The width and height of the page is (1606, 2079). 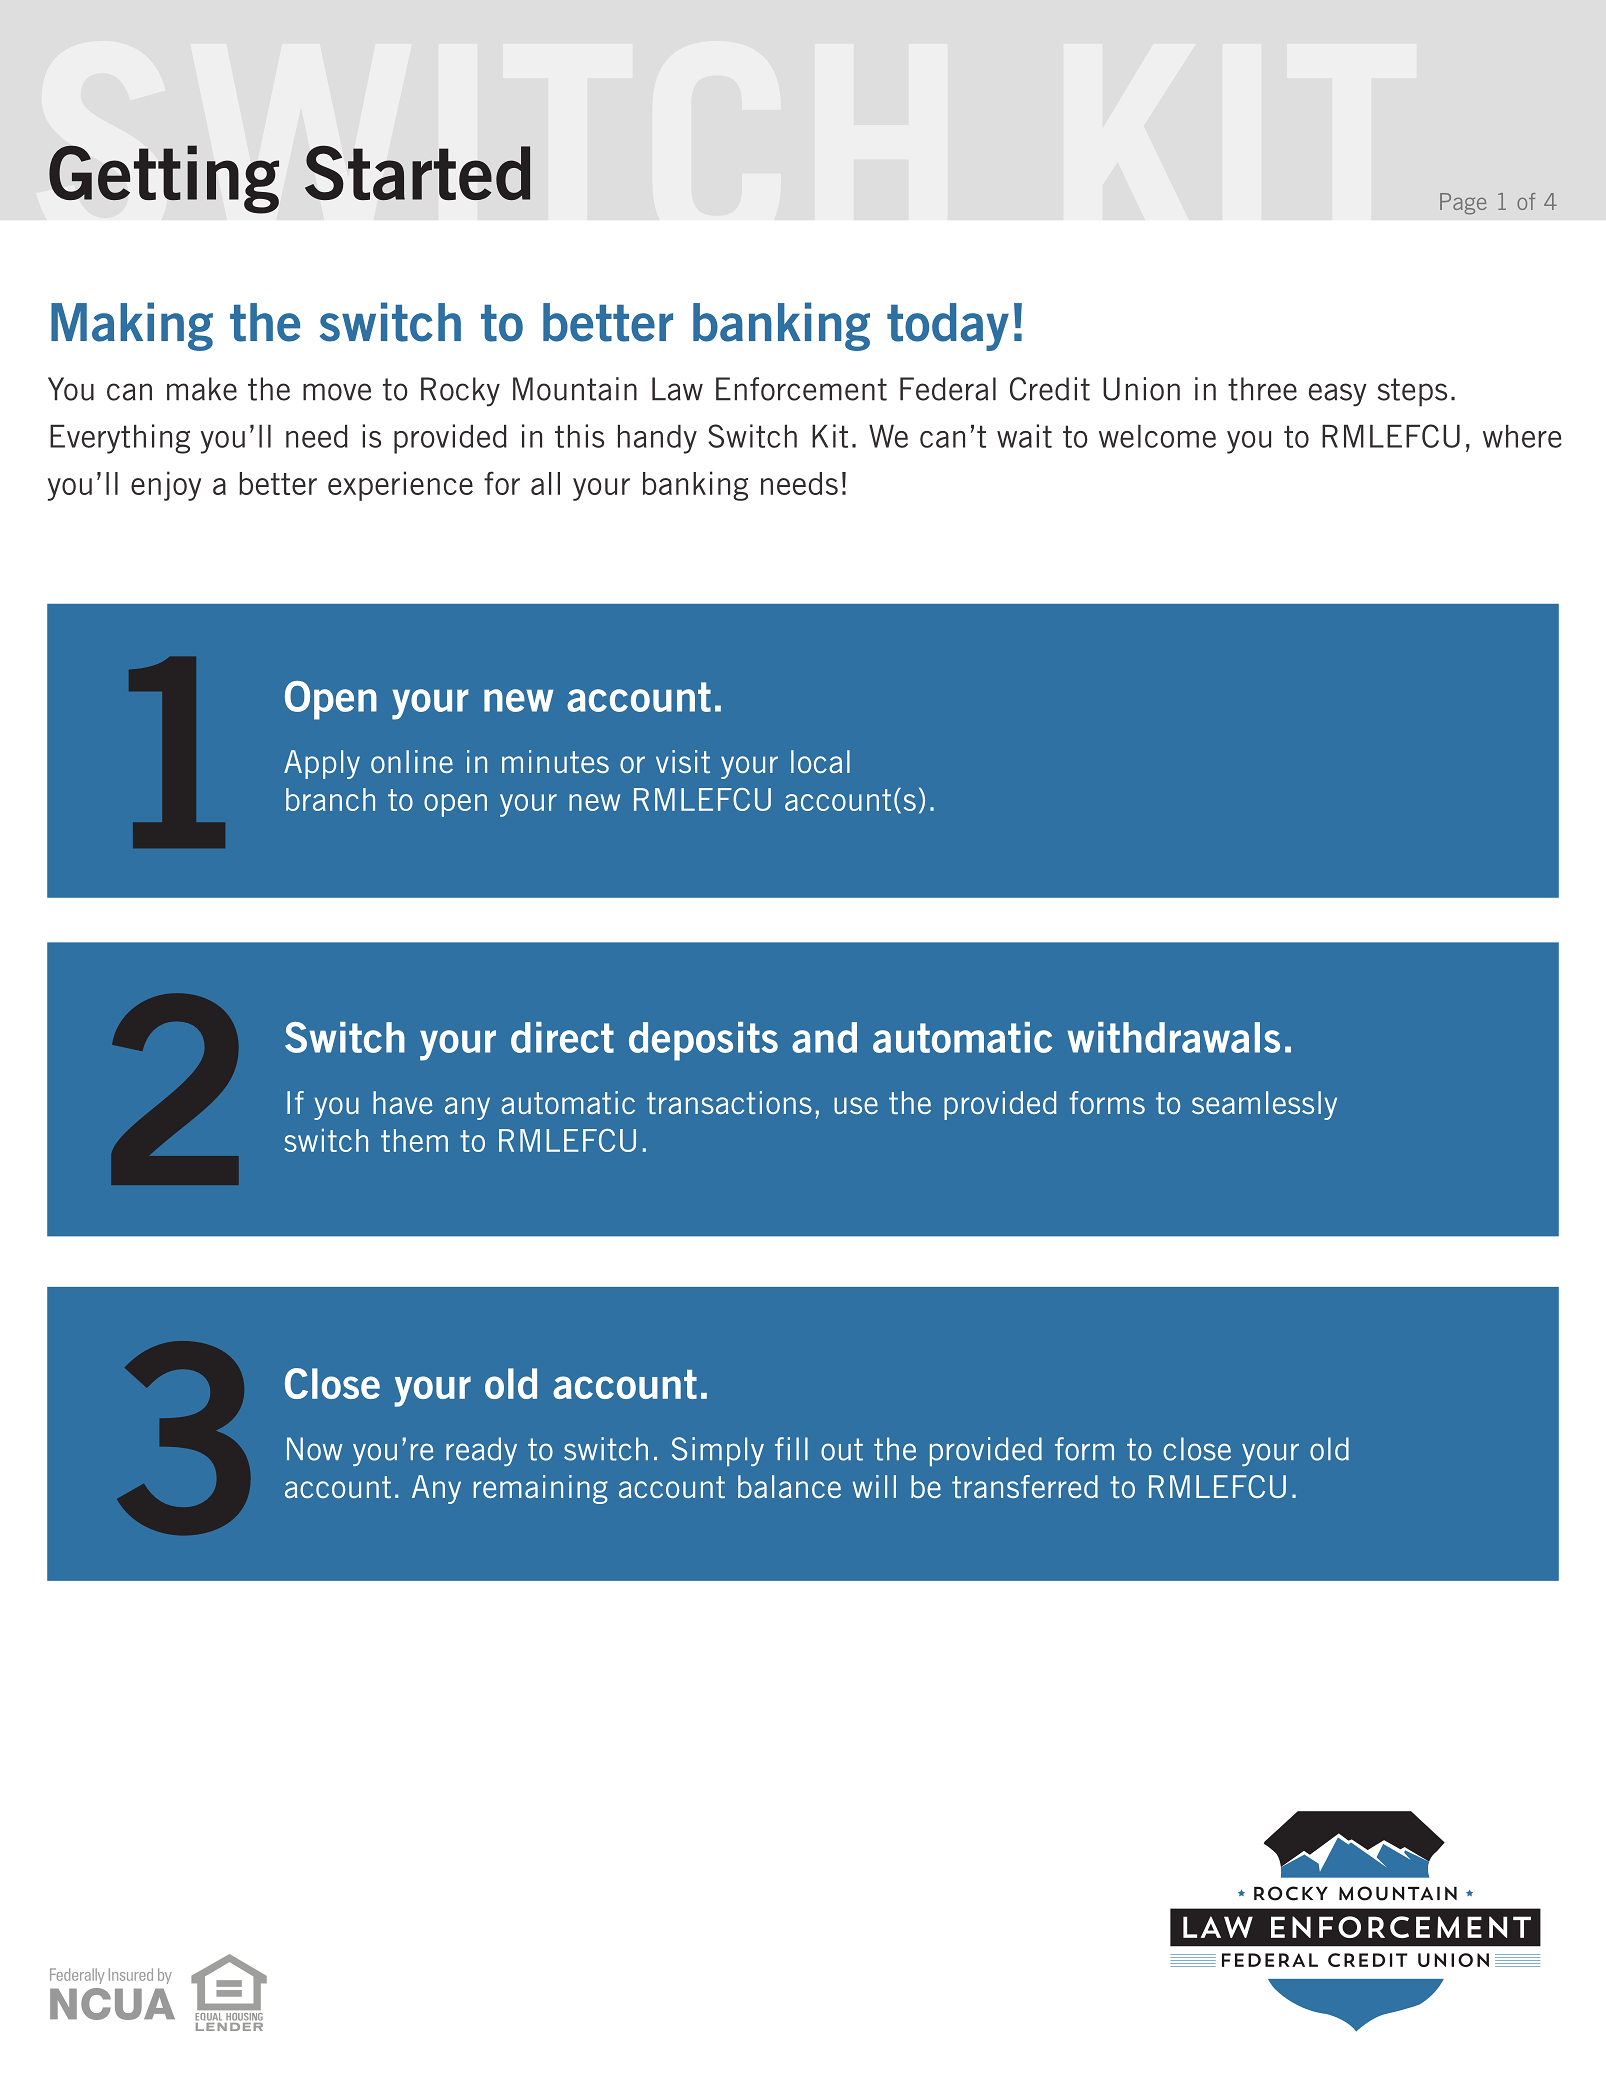 I want to click on withdrawals, so click(x=1173, y=1037).
